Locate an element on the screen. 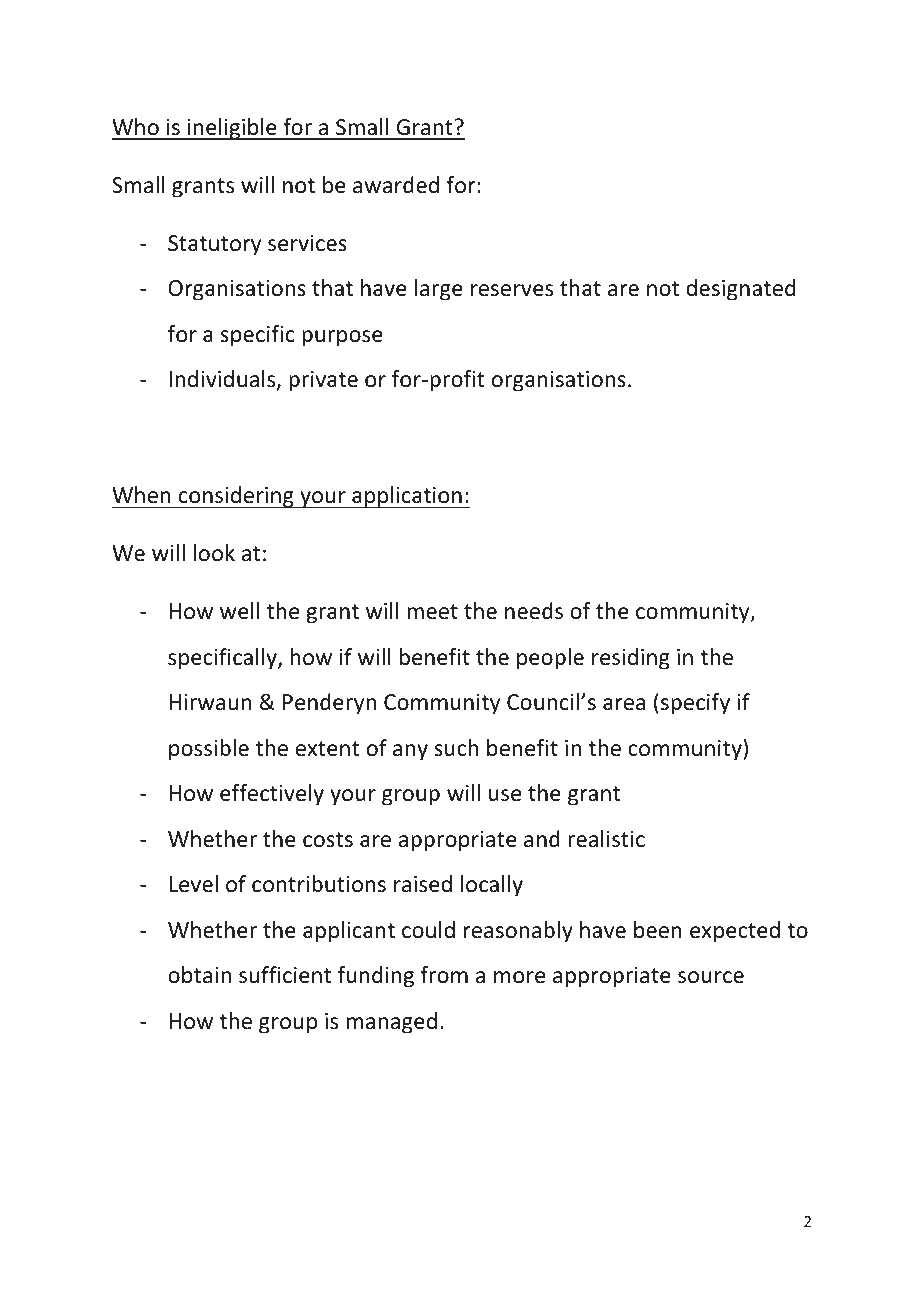  possible is located at coordinates (209, 750).
